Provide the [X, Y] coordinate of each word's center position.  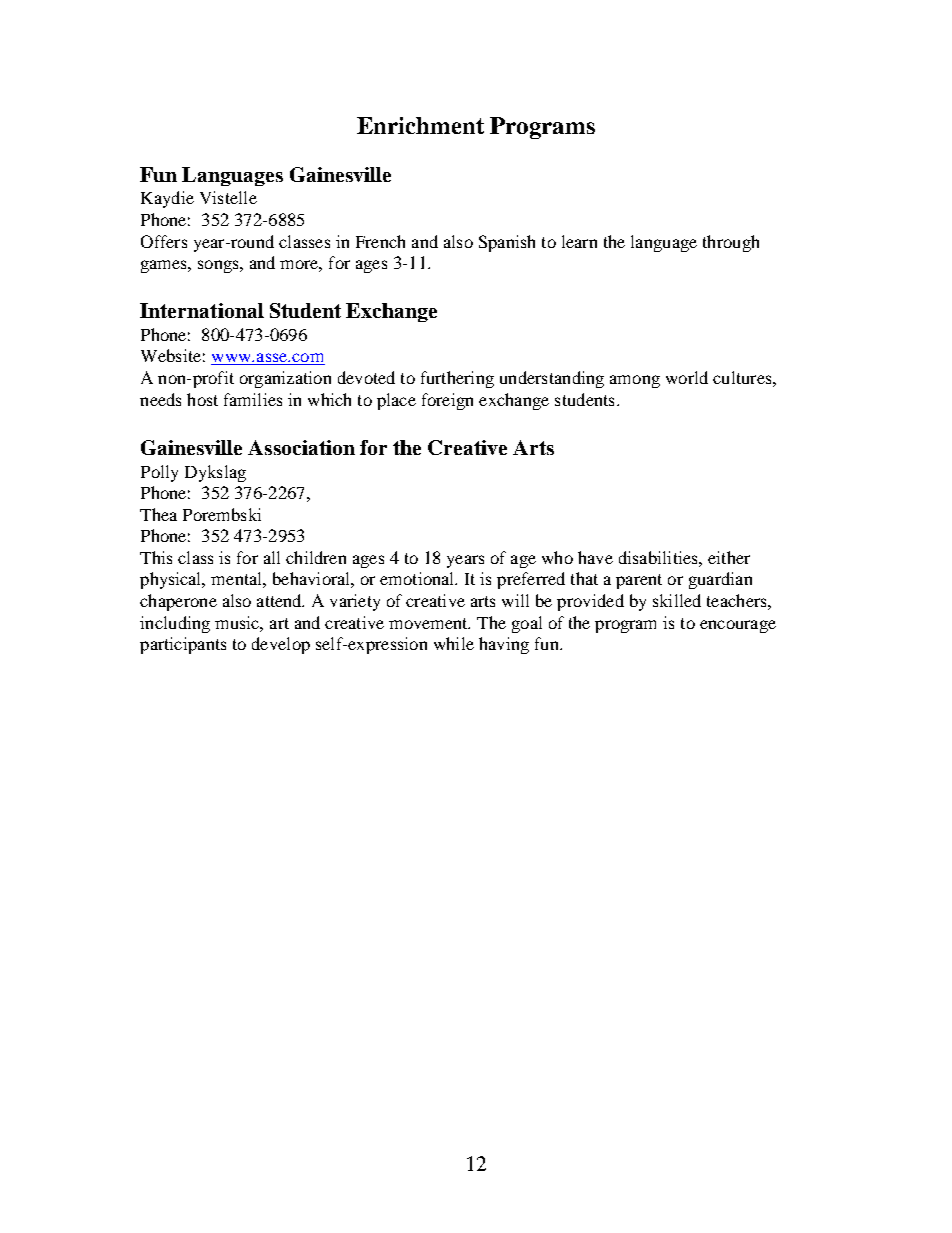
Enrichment [420, 125]
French [380, 241]
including [175, 624]
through [731, 243]
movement [429, 623]
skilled [677, 600]
